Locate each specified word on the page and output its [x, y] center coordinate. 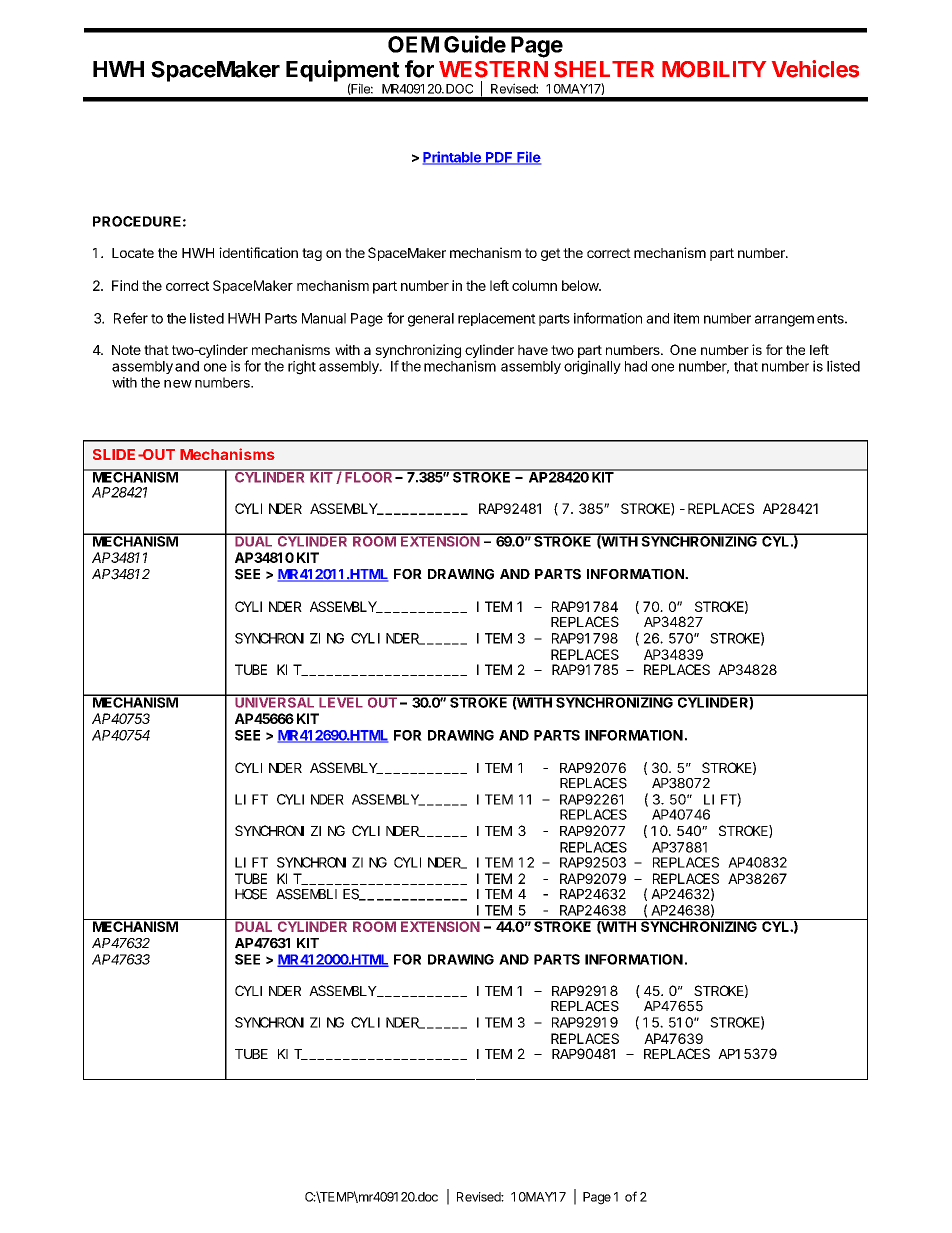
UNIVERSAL [275, 701]
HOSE [251, 894]
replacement [497, 319]
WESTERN [493, 69]
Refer [131, 318]
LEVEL [341, 701]
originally [592, 367]
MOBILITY [714, 69]
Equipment [343, 72]
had [636, 366]
